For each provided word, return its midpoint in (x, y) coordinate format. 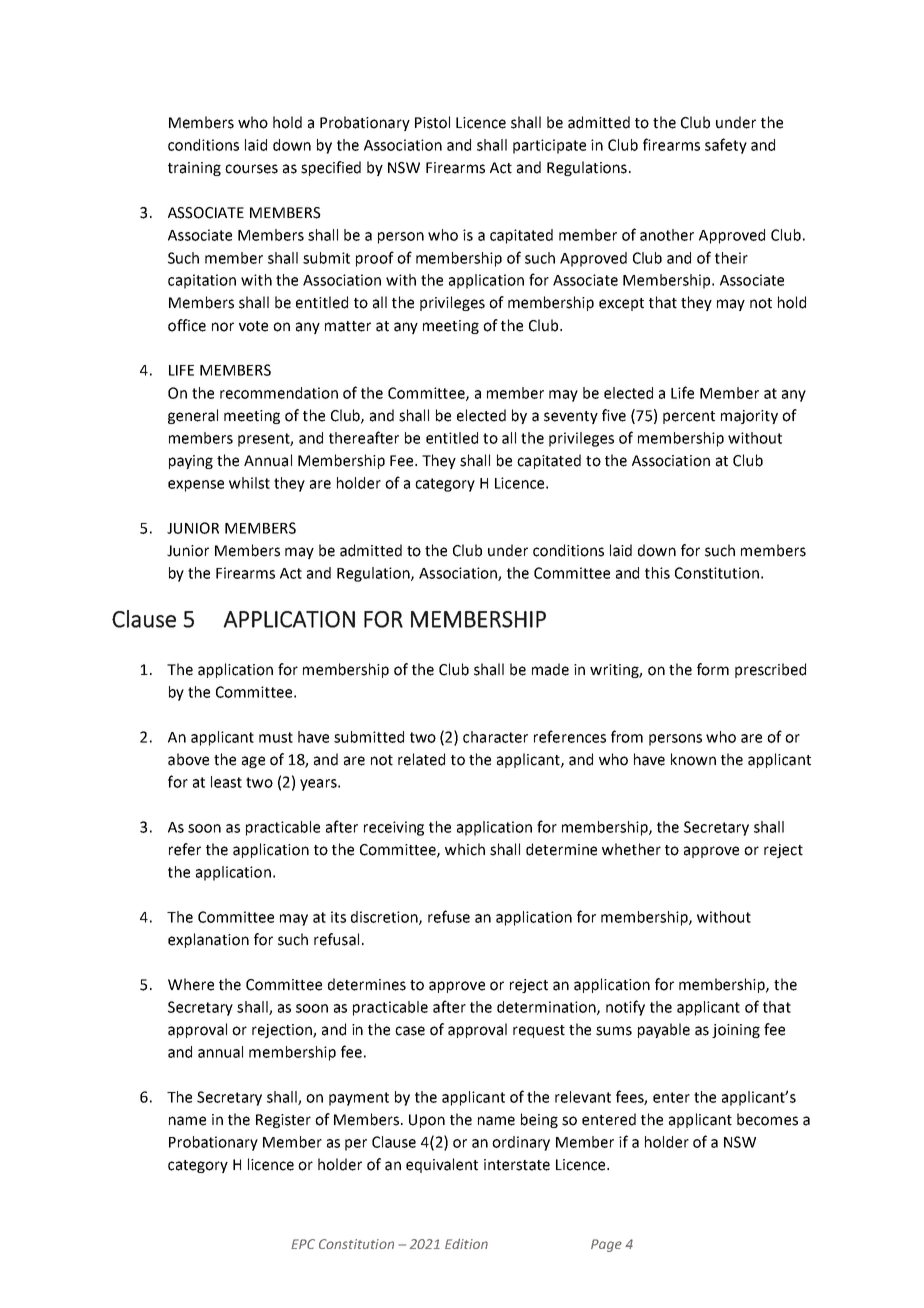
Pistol (432, 122)
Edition (466, 1243)
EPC (303, 1244)
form (713, 669)
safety (726, 146)
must (276, 737)
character (495, 737)
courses (251, 169)
